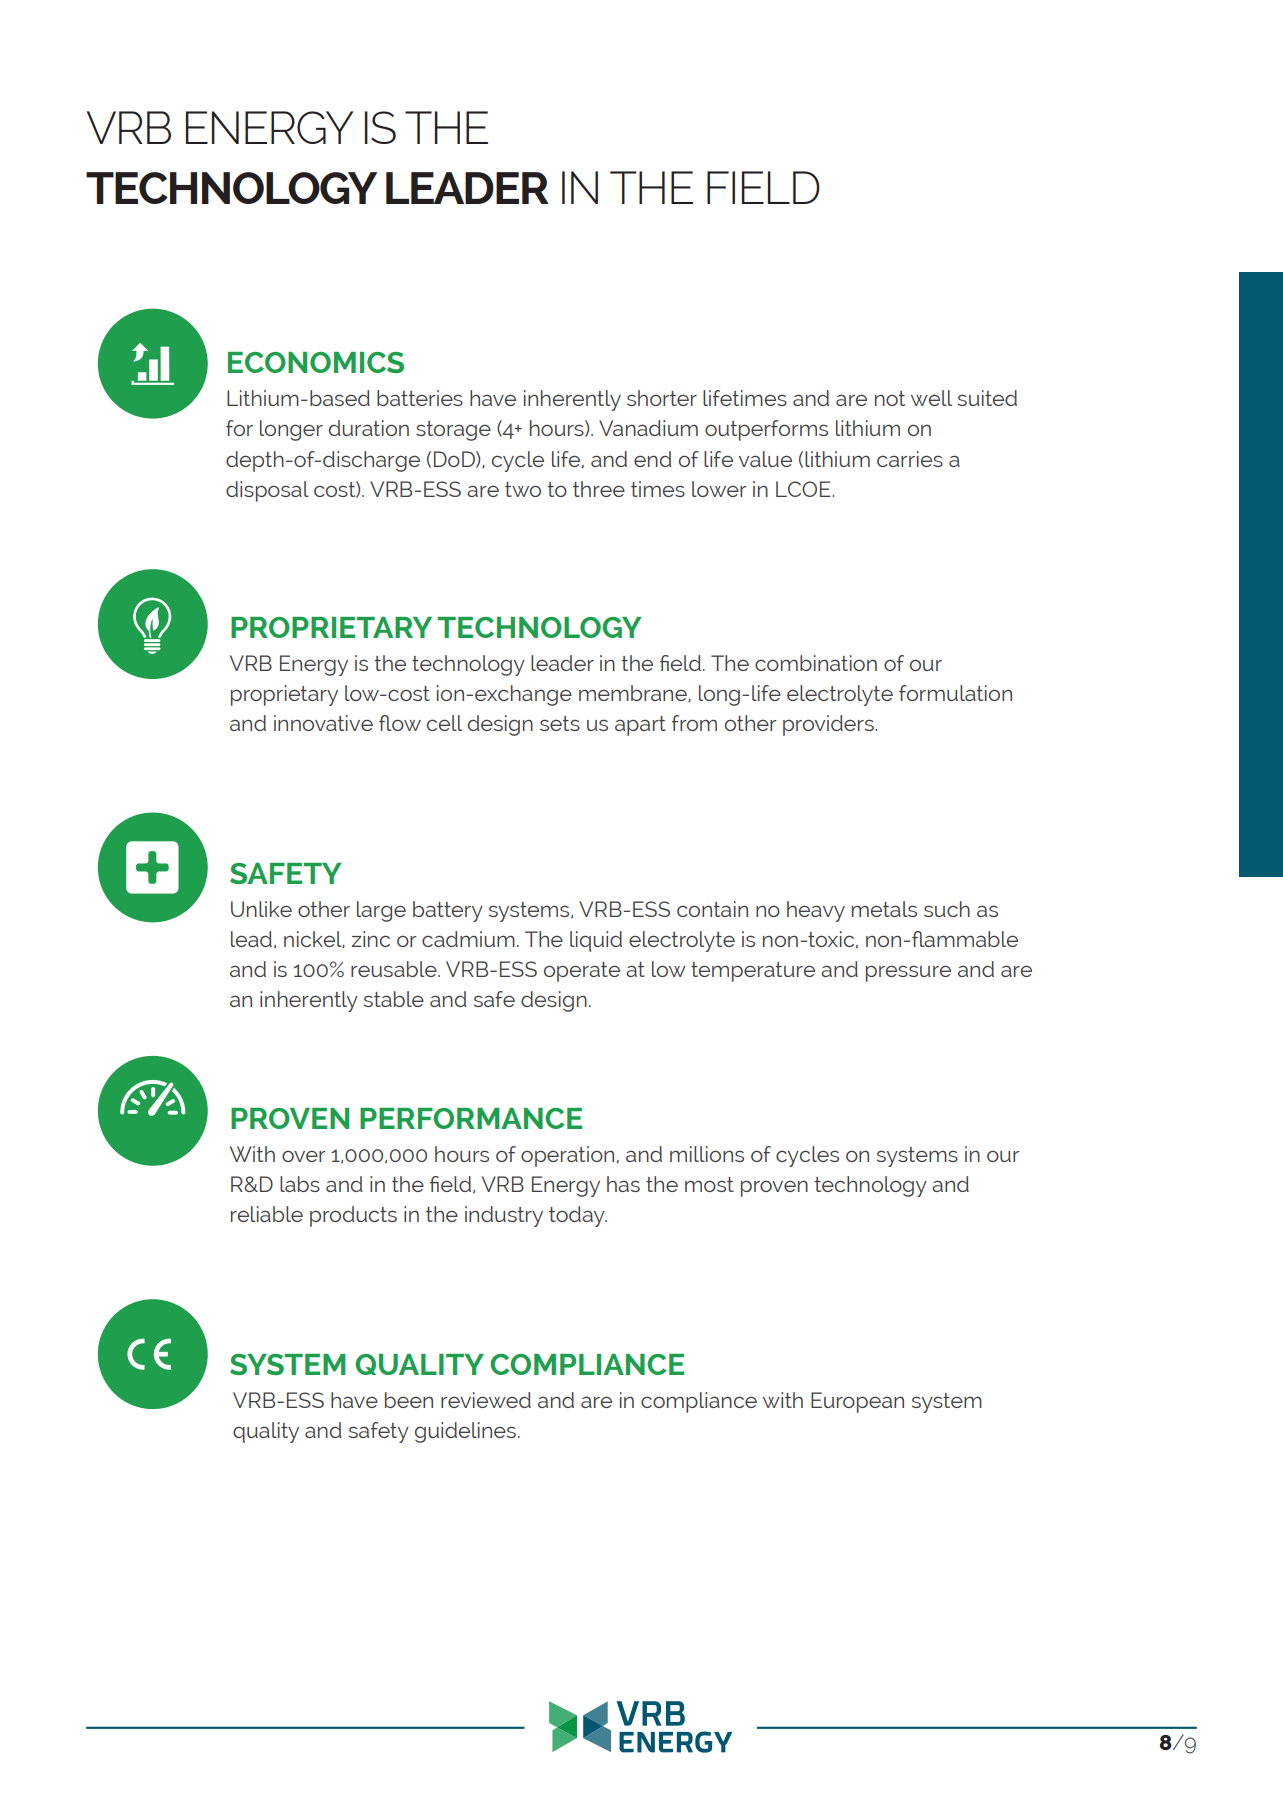 The image size is (1283, 1814). I want to click on duration, so click(369, 428).
